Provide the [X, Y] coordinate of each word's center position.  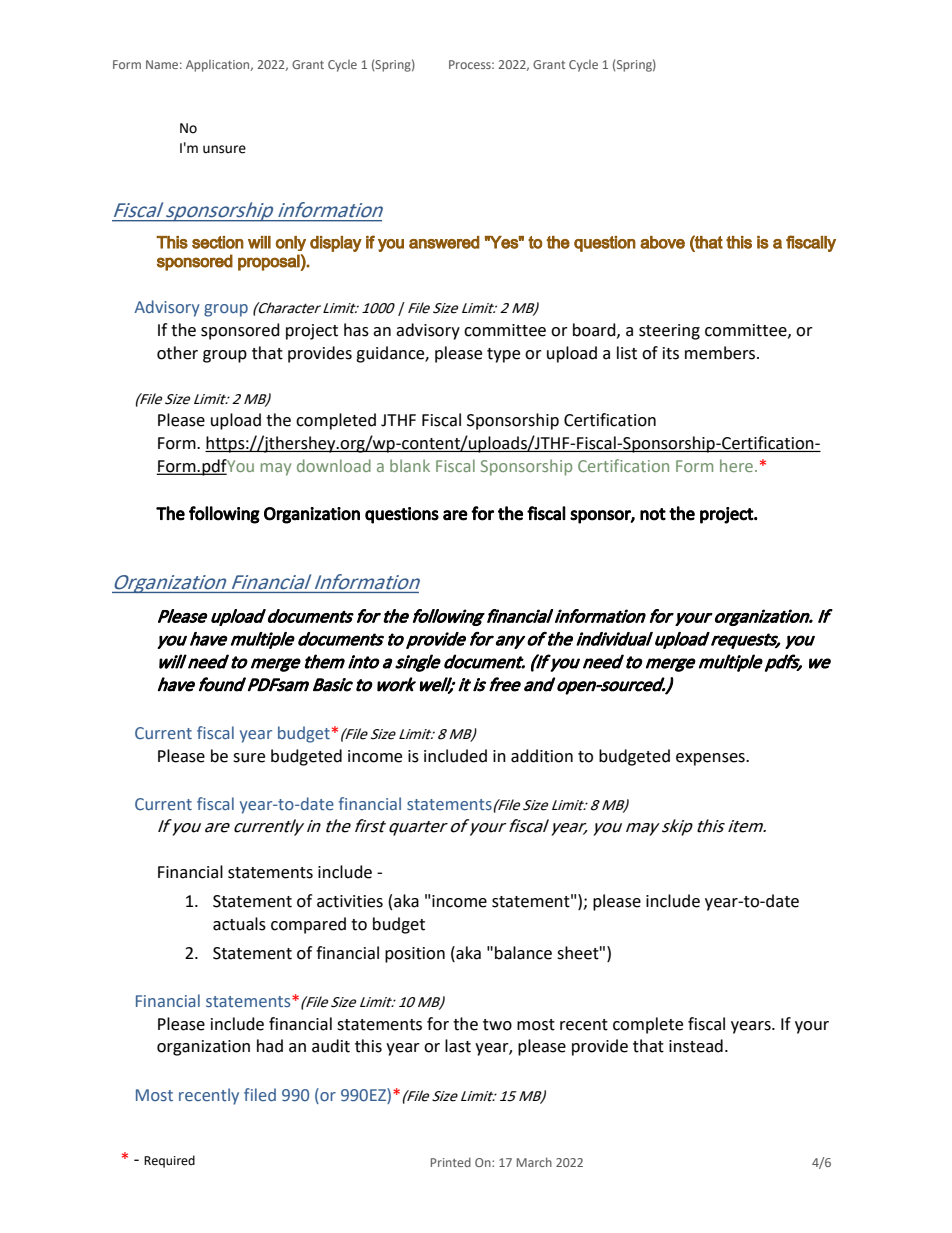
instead [696, 1046]
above [662, 242]
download [334, 465]
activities [350, 901]
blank [410, 465]
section [218, 242]
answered [444, 242]
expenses [711, 759]
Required [169, 1161]
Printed [451, 1162]
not [653, 514]
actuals [239, 924]
